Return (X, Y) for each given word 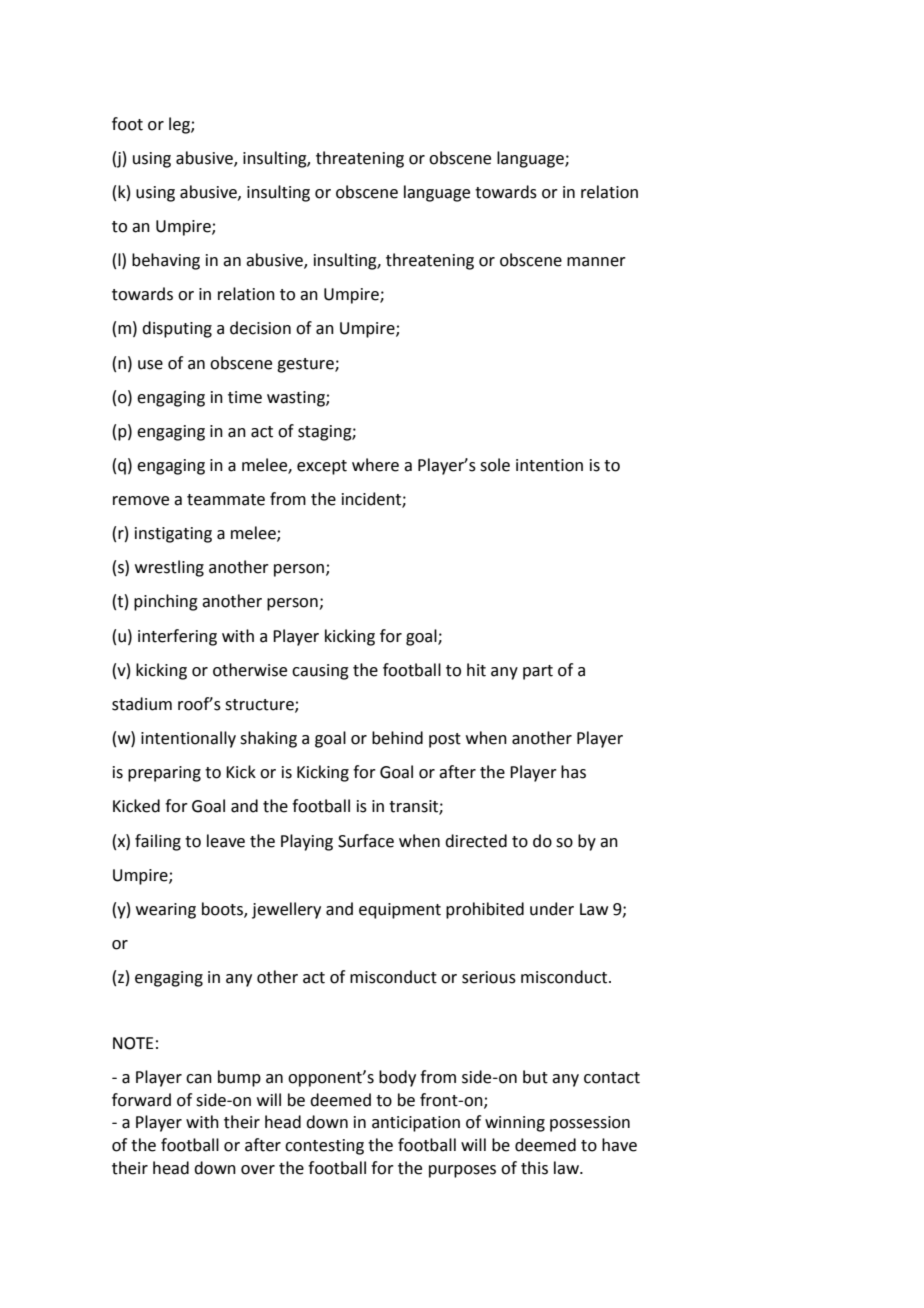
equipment (400, 911)
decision (260, 328)
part (538, 672)
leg (180, 125)
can (199, 1079)
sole (495, 465)
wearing (166, 911)
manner (596, 262)
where (375, 465)
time (245, 397)
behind (397, 738)
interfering (177, 637)
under (552, 909)
